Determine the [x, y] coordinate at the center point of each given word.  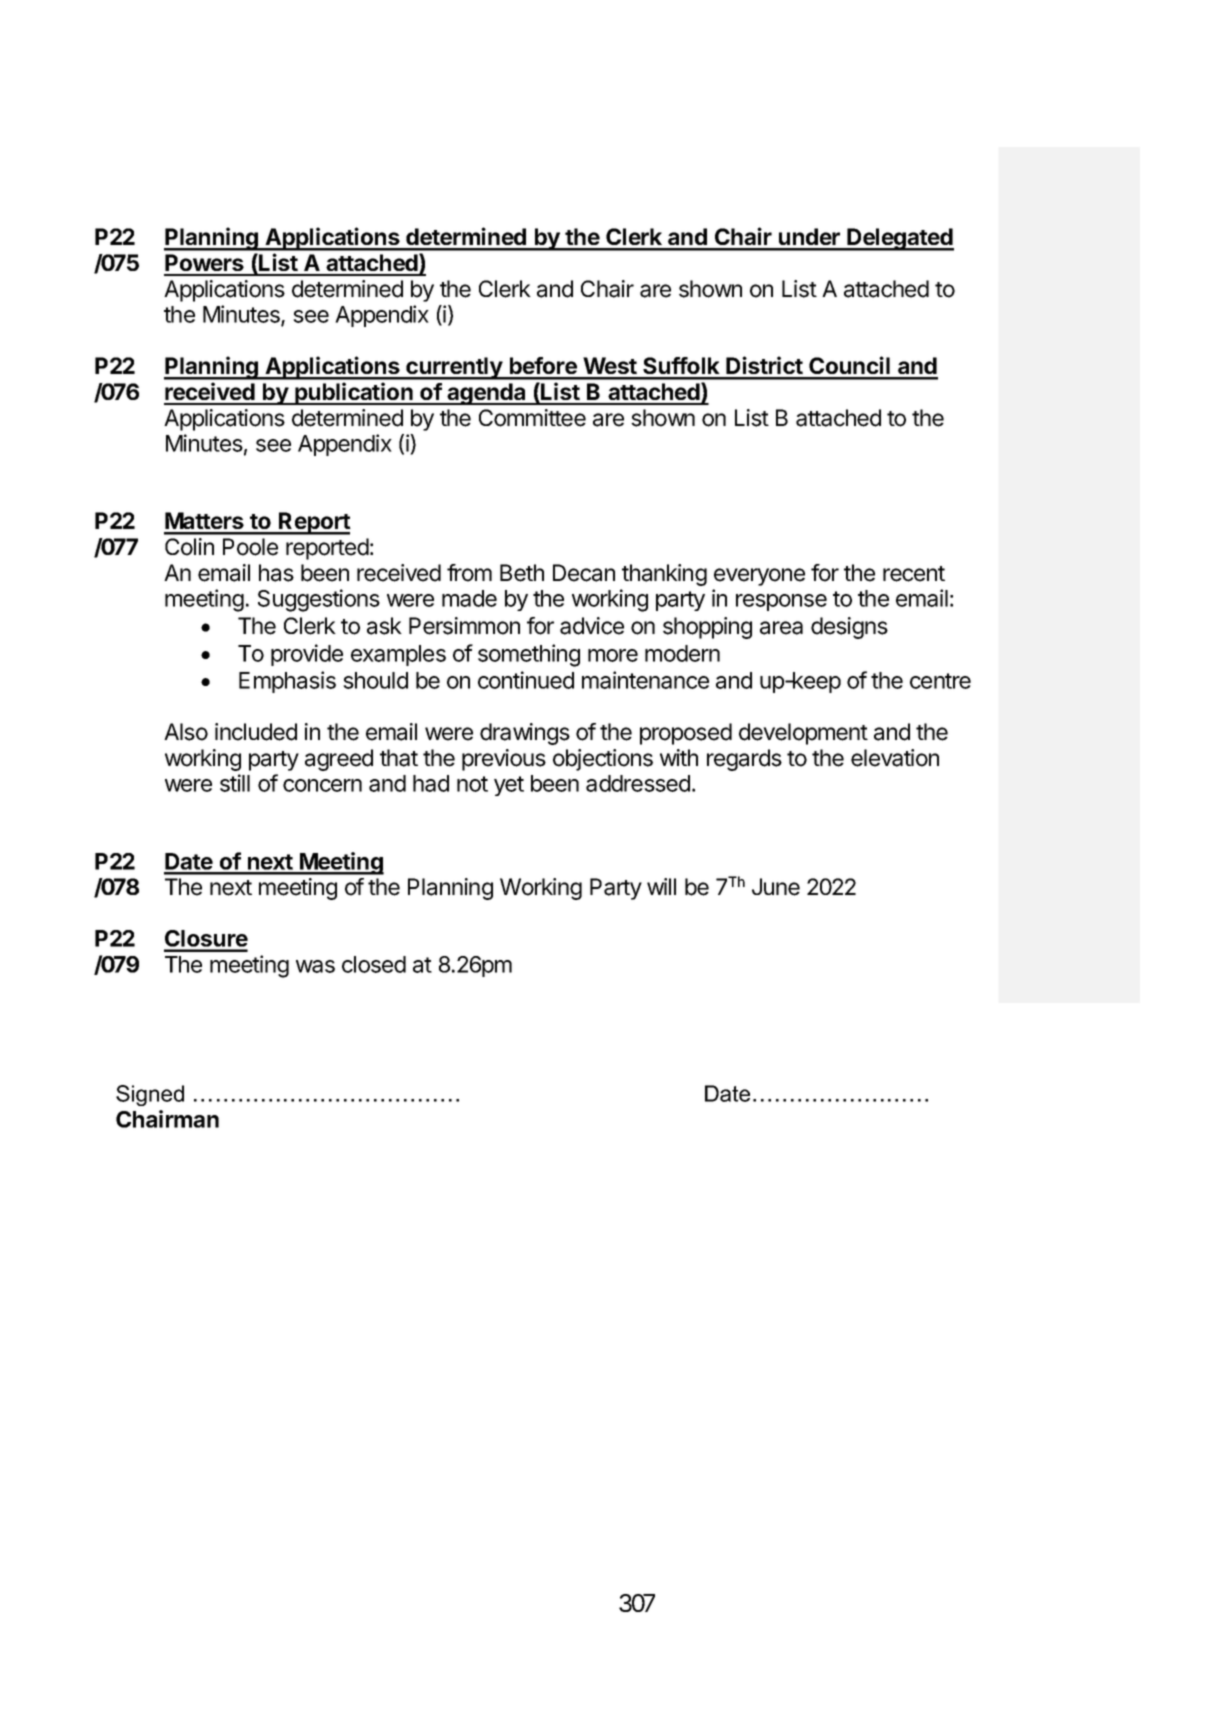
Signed [150, 1095]
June [776, 887]
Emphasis [287, 682]
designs [849, 628]
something [529, 655]
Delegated [900, 239]
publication [354, 393]
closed [374, 964]
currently [454, 368]
